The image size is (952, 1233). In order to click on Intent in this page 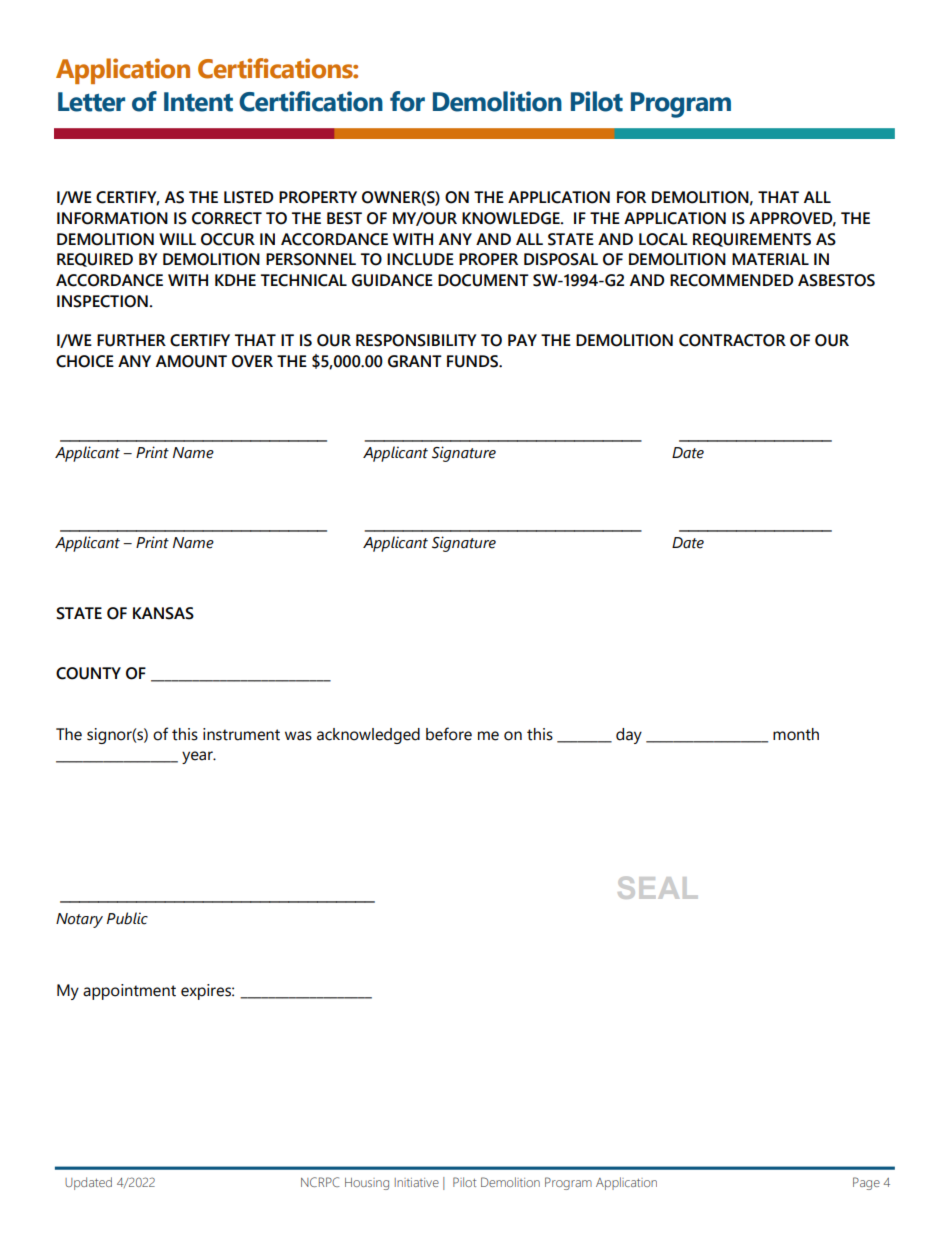, I will do `click(198, 102)`.
